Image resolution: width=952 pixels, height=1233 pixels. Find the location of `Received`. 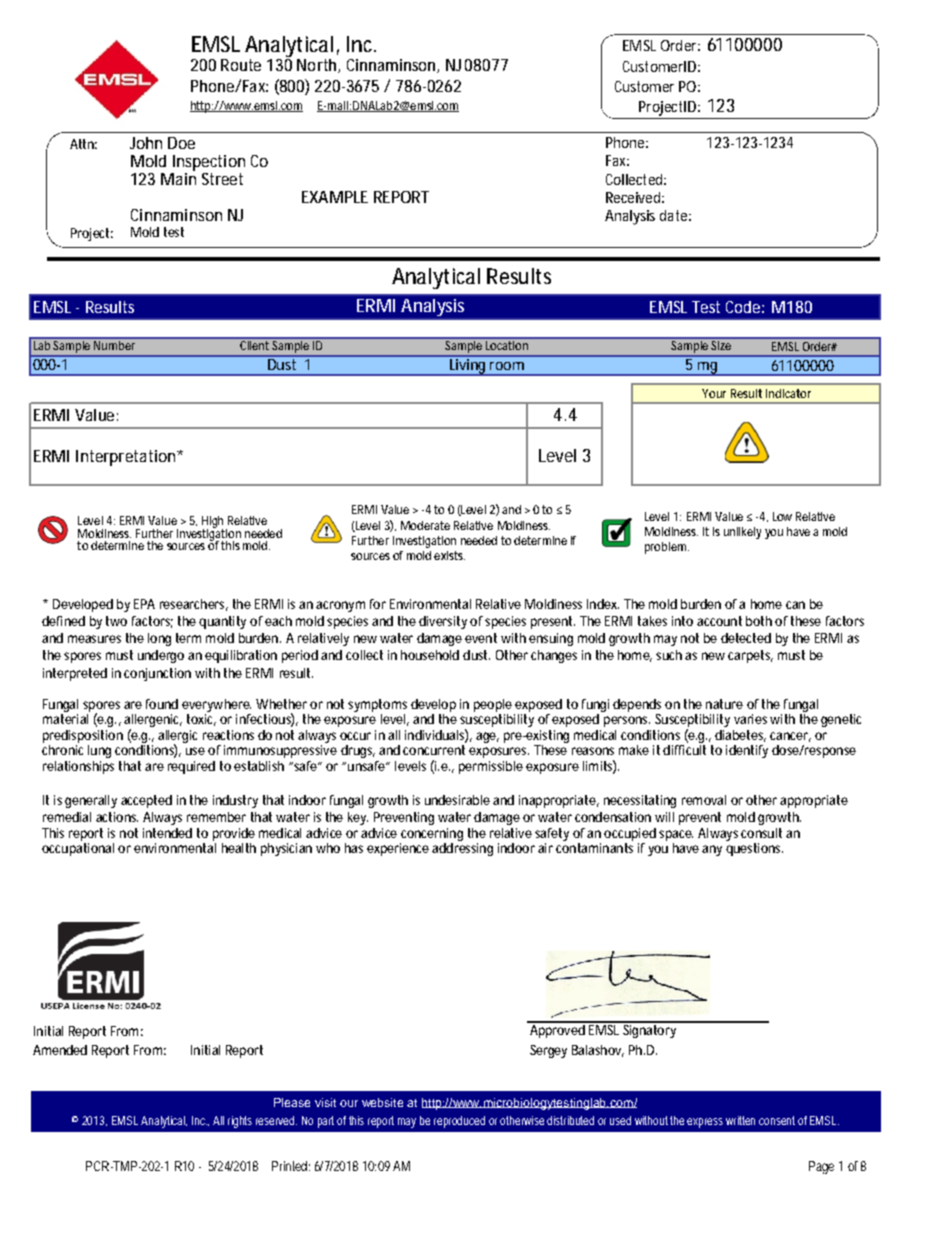

Received is located at coordinates (633, 197).
